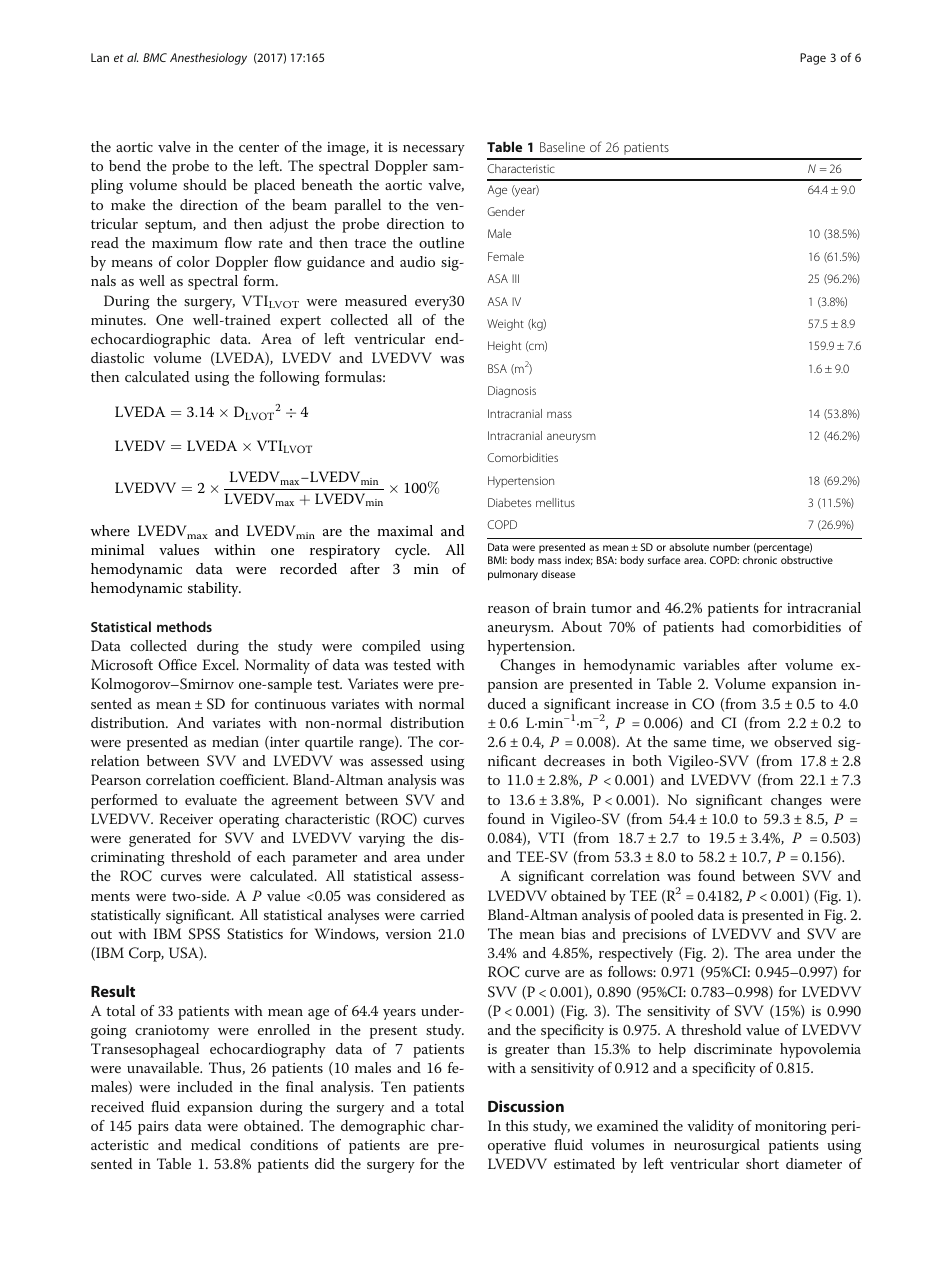 Image resolution: width=952 pixels, height=1265 pixels. Describe the element at coordinates (505, 325) in the screenshot. I see `Weight` at that location.
